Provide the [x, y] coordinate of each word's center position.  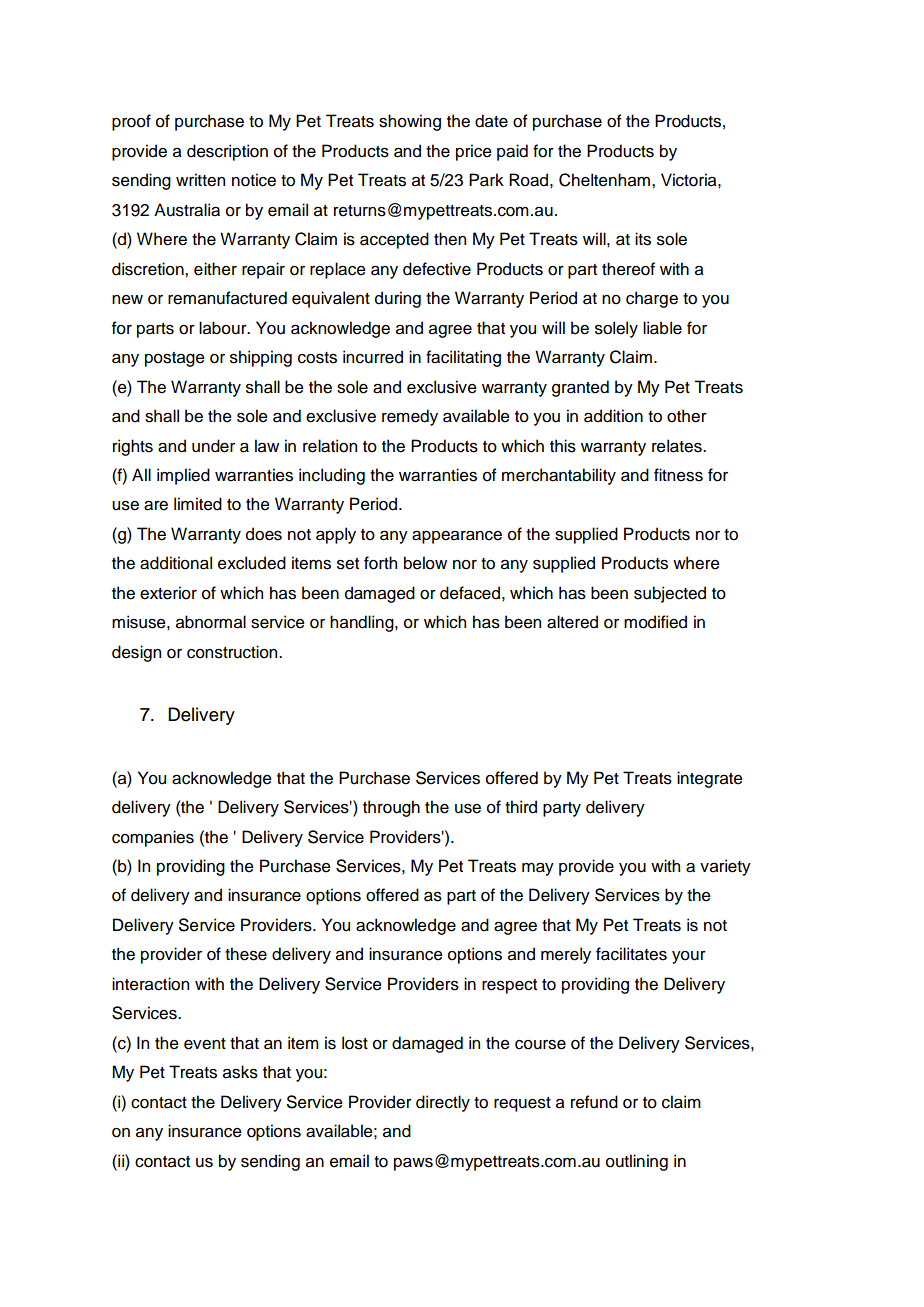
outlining [637, 1162]
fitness [678, 475]
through [391, 808]
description [227, 152]
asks [240, 1072]
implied [183, 476]
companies [153, 838]
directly [443, 1103]
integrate [710, 779]
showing [410, 122]
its [643, 239]
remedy [410, 417]
